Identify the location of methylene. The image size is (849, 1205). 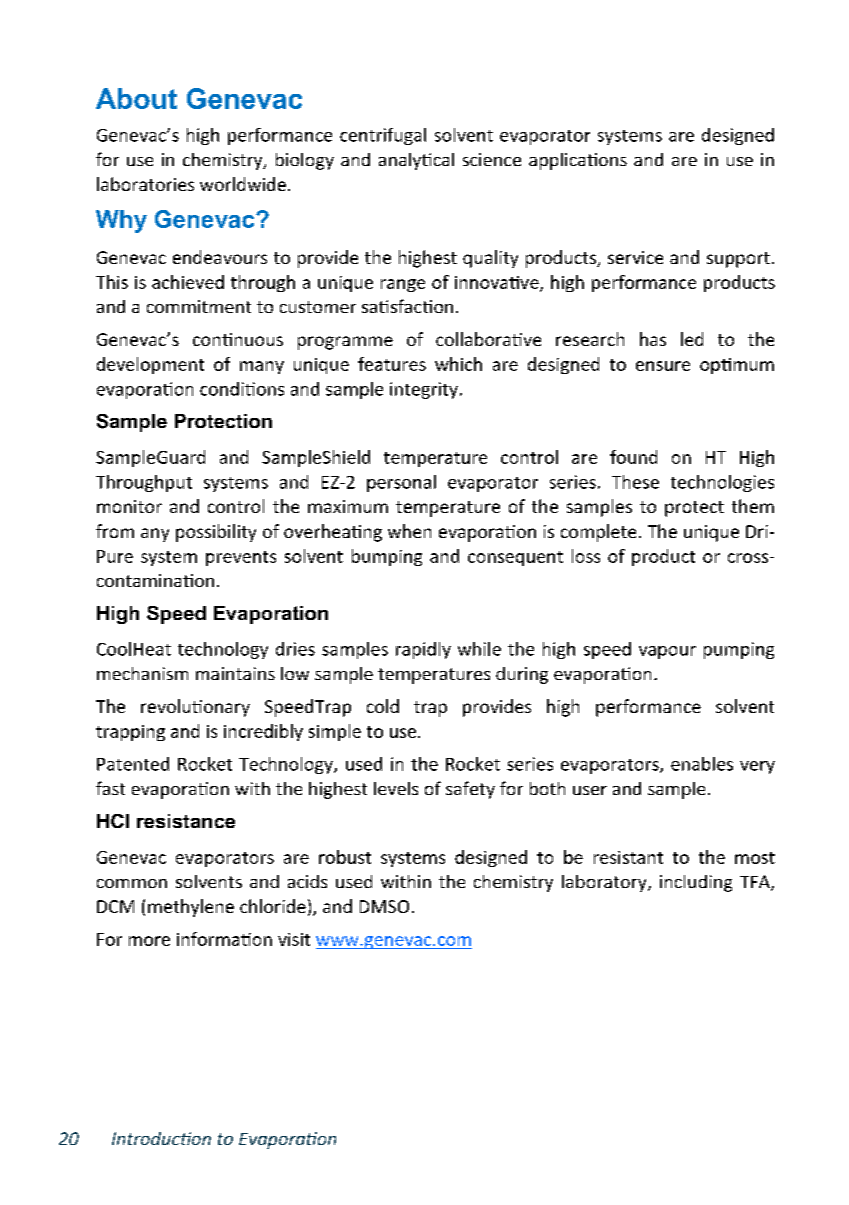
(191, 908).
